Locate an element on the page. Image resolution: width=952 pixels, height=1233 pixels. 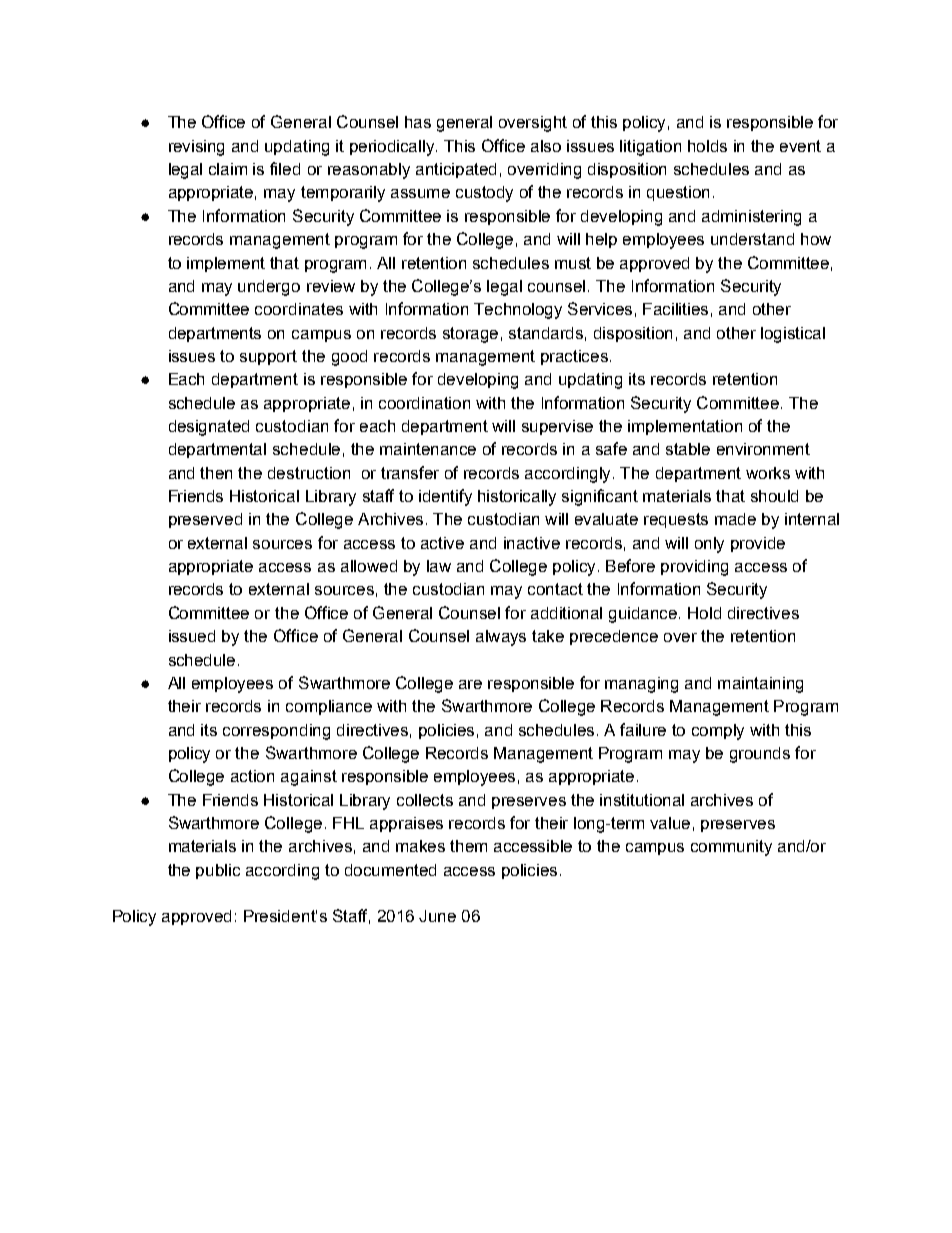
also is located at coordinates (546, 146).
